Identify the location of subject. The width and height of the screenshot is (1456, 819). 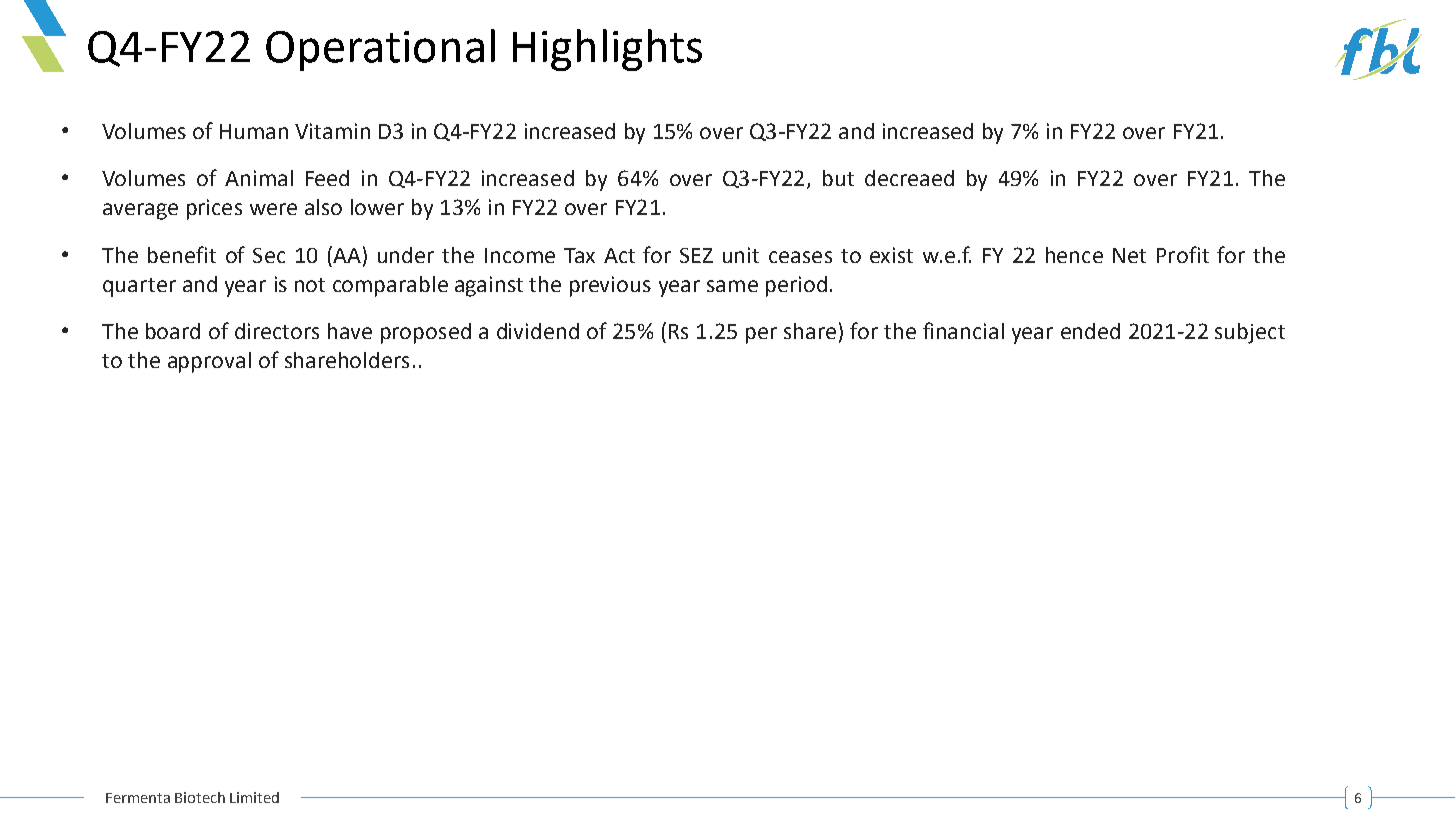
(1250, 333).
